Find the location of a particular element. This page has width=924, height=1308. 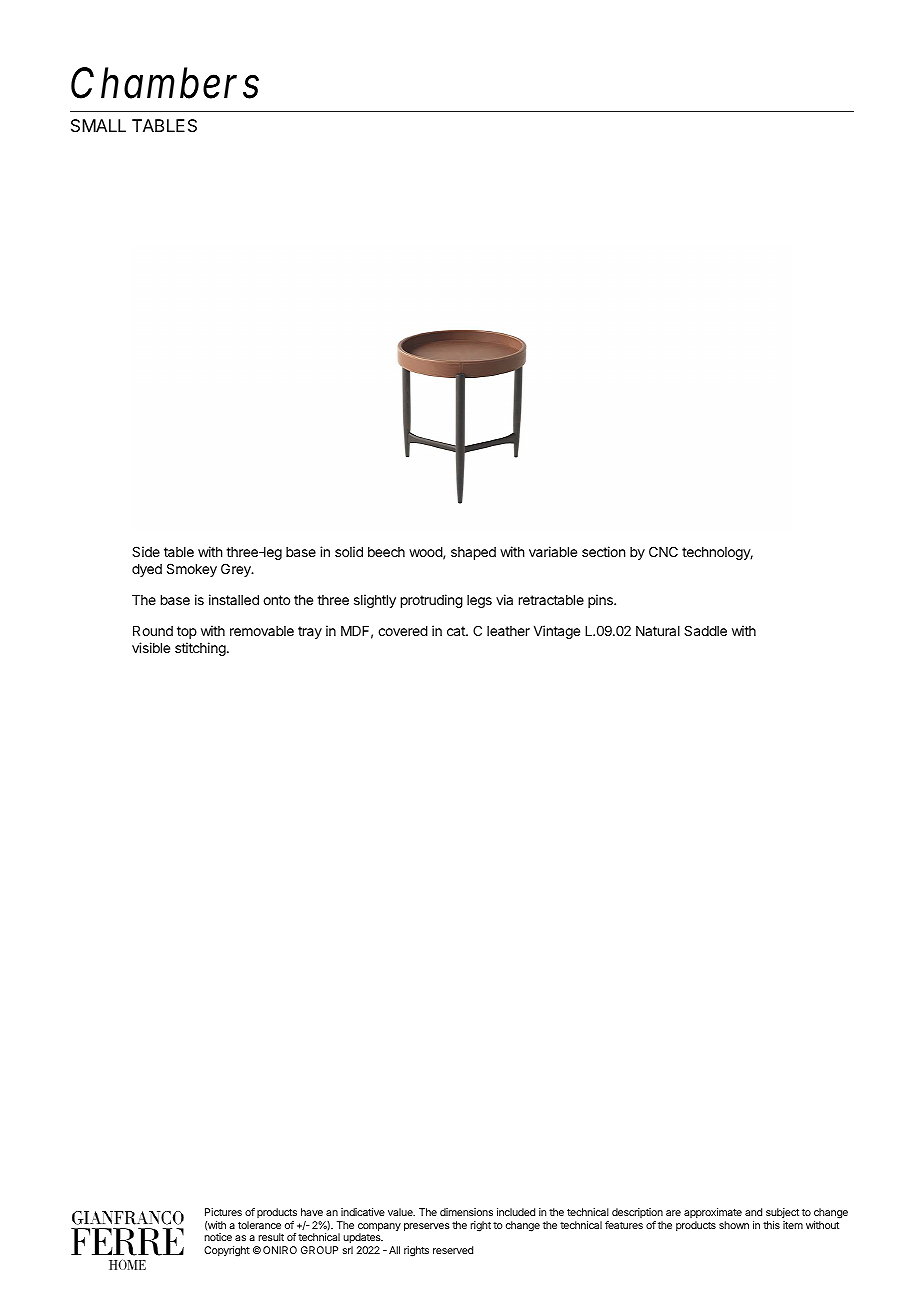

SMALL is located at coordinates (98, 125).
